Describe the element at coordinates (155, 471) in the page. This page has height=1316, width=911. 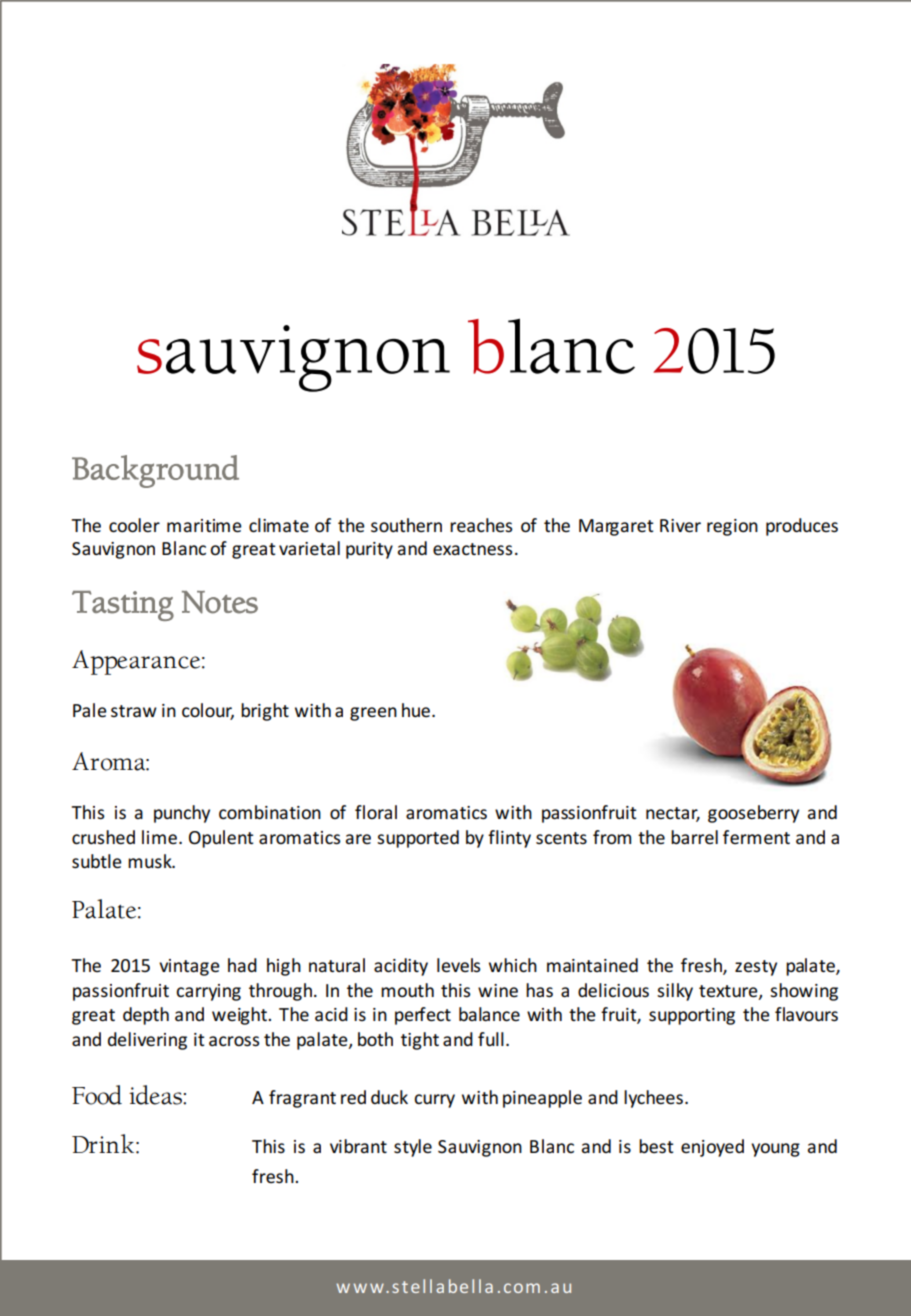
I see `Background` at that location.
